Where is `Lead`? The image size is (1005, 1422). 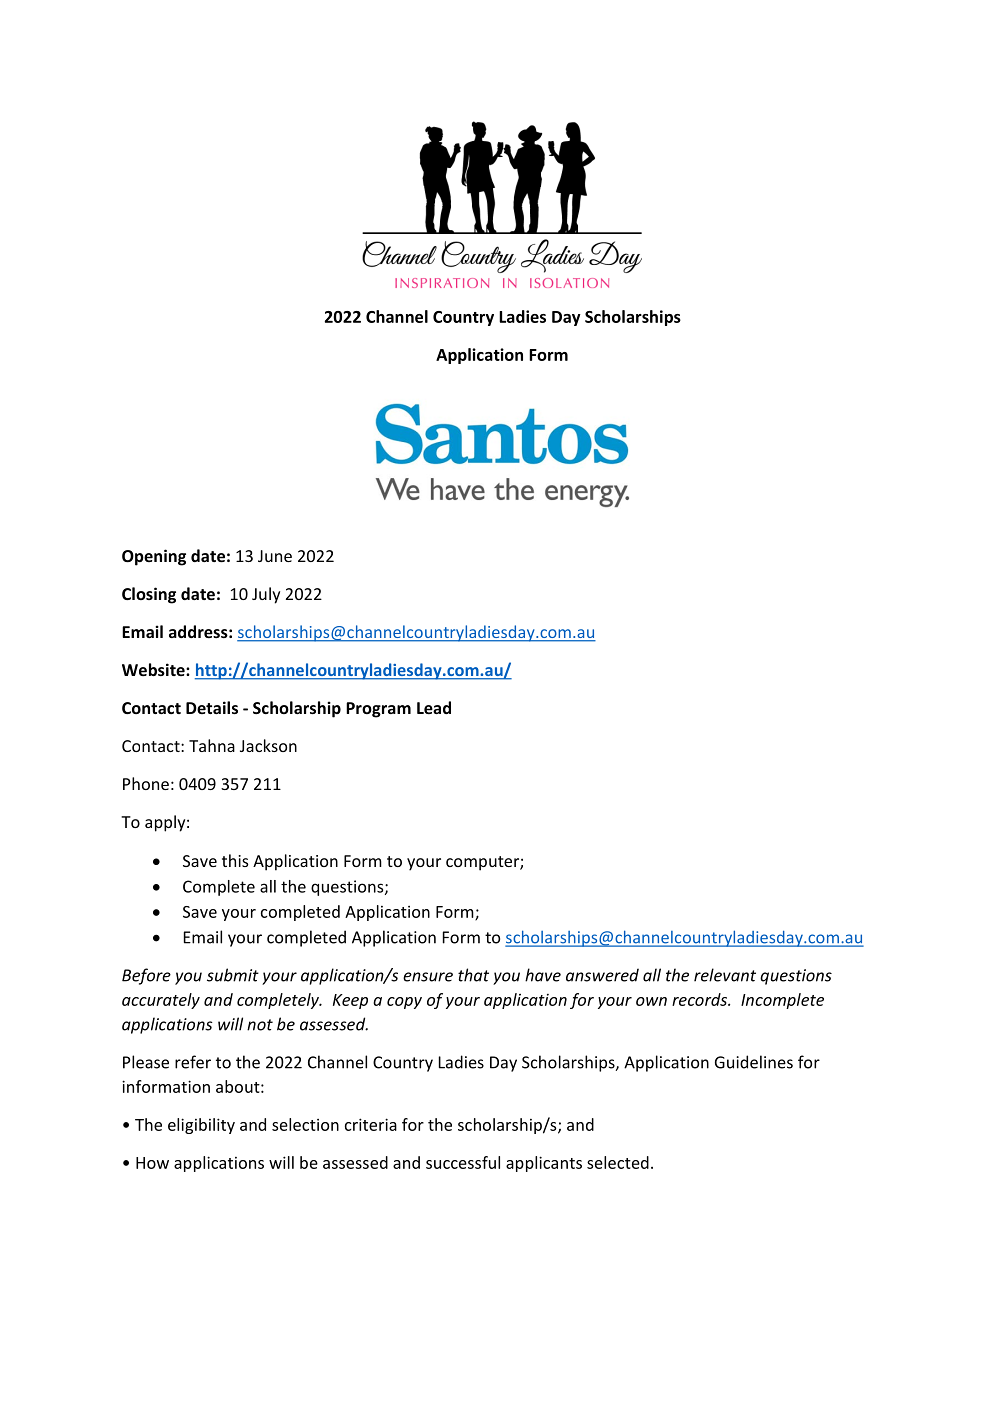
Lead is located at coordinates (434, 707).
